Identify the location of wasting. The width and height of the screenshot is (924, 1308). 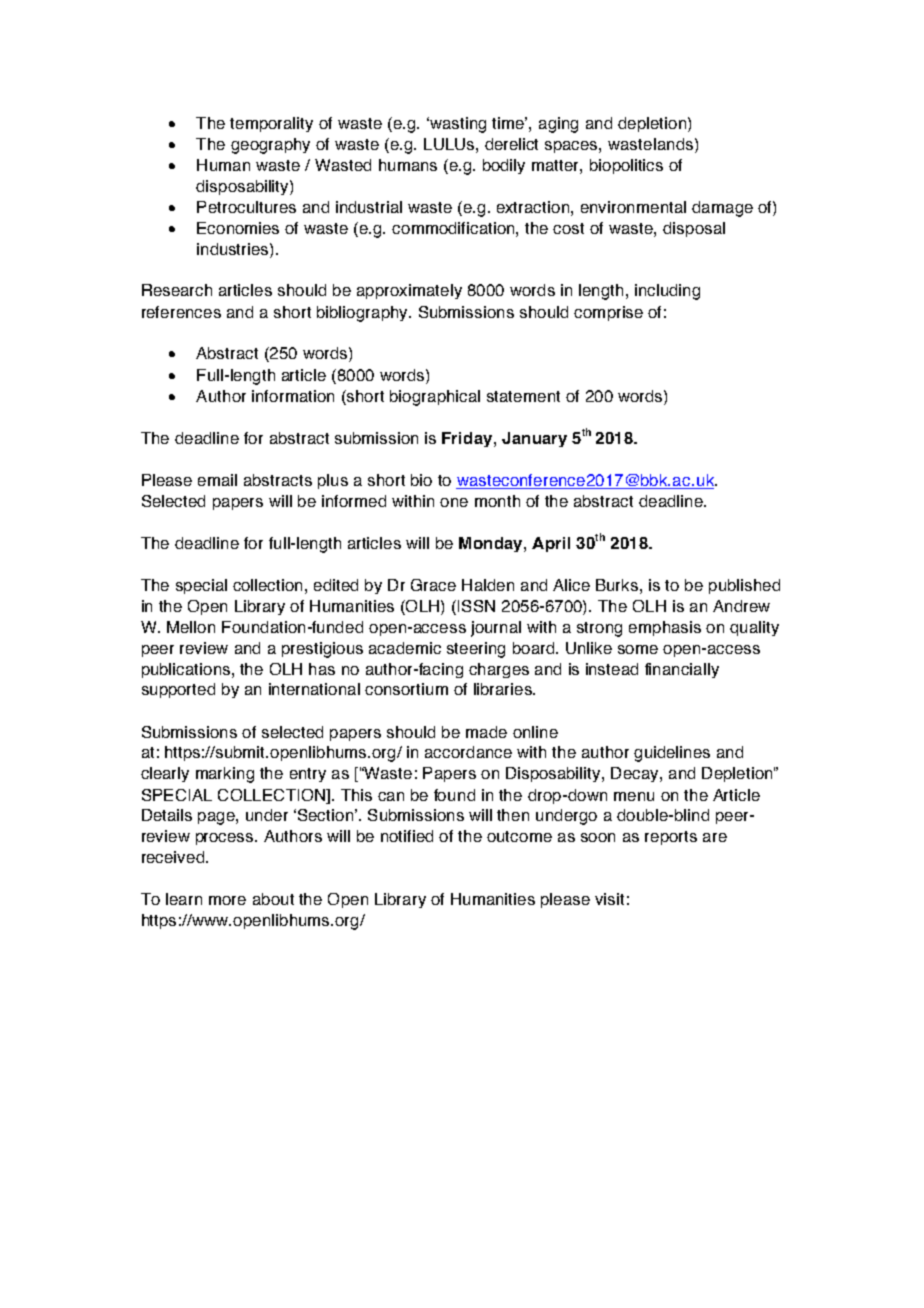
(457, 125).
